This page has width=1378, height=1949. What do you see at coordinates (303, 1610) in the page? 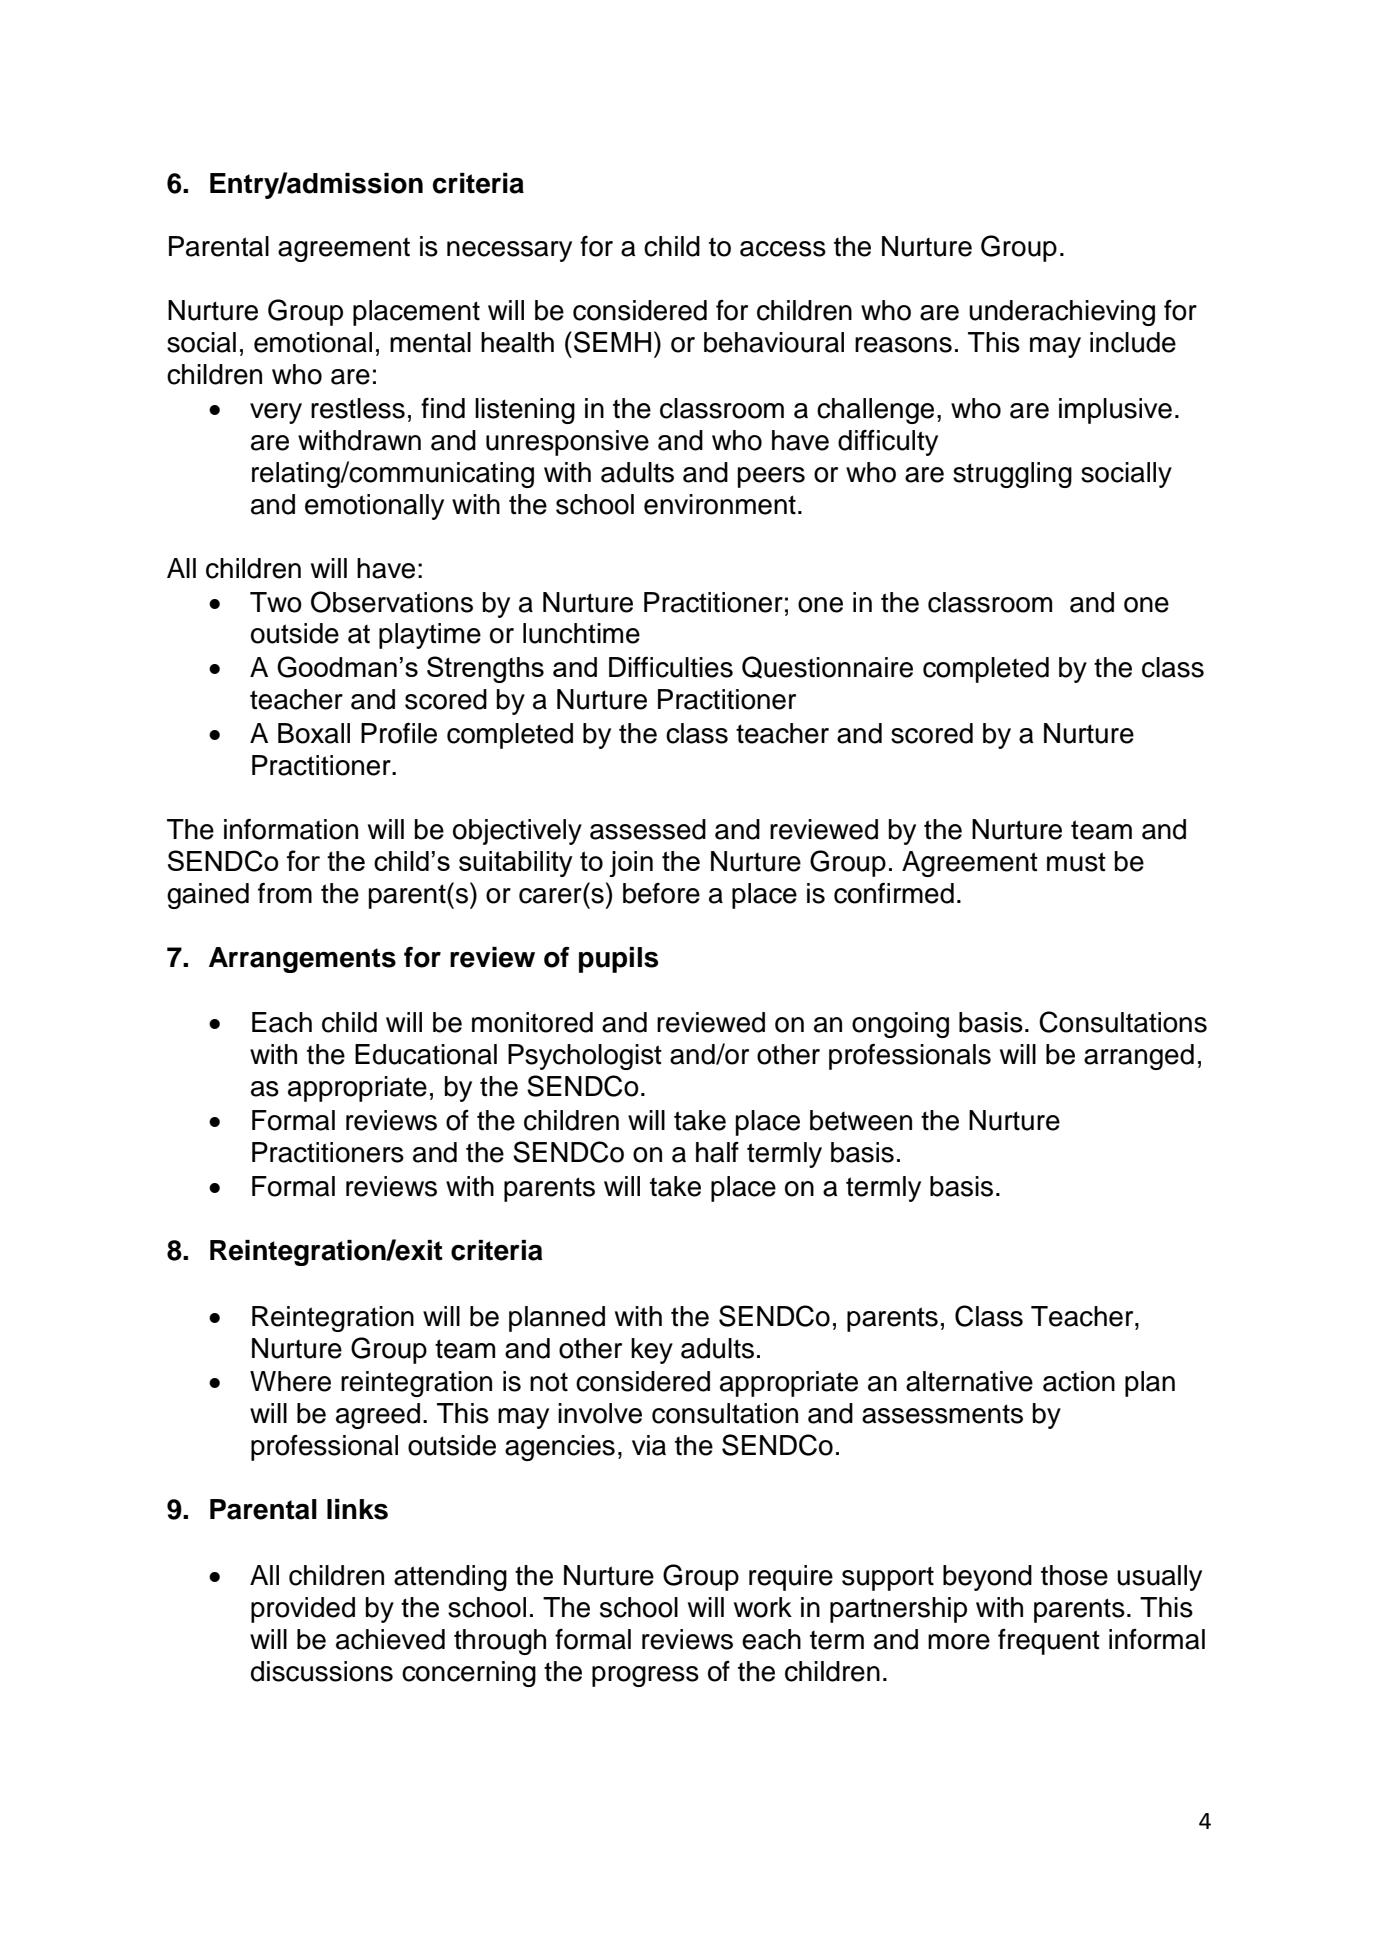
I see `provided` at bounding box center [303, 1610].
